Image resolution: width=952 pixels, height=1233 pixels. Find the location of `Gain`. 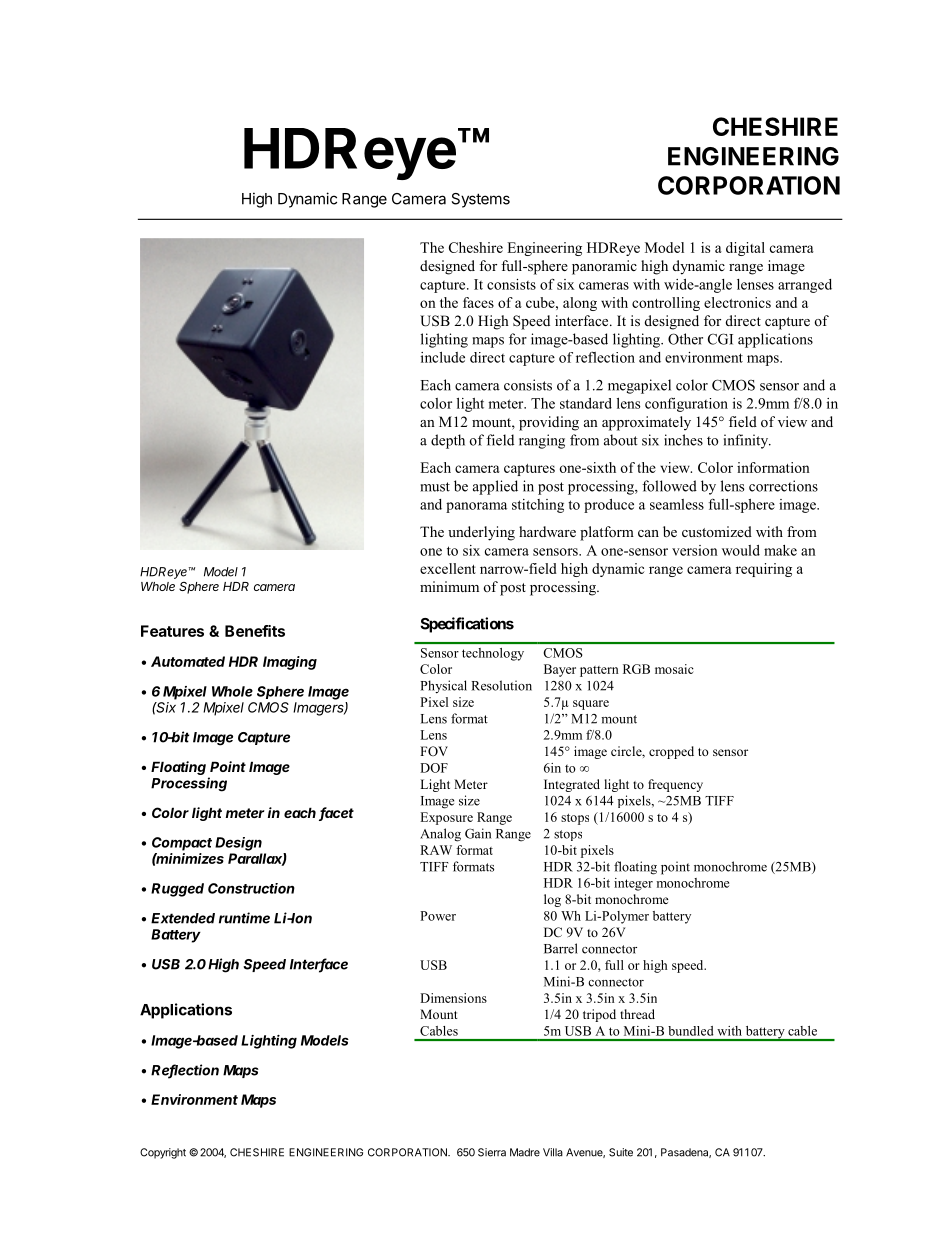

Gain is located at coordinates (478, 833).
